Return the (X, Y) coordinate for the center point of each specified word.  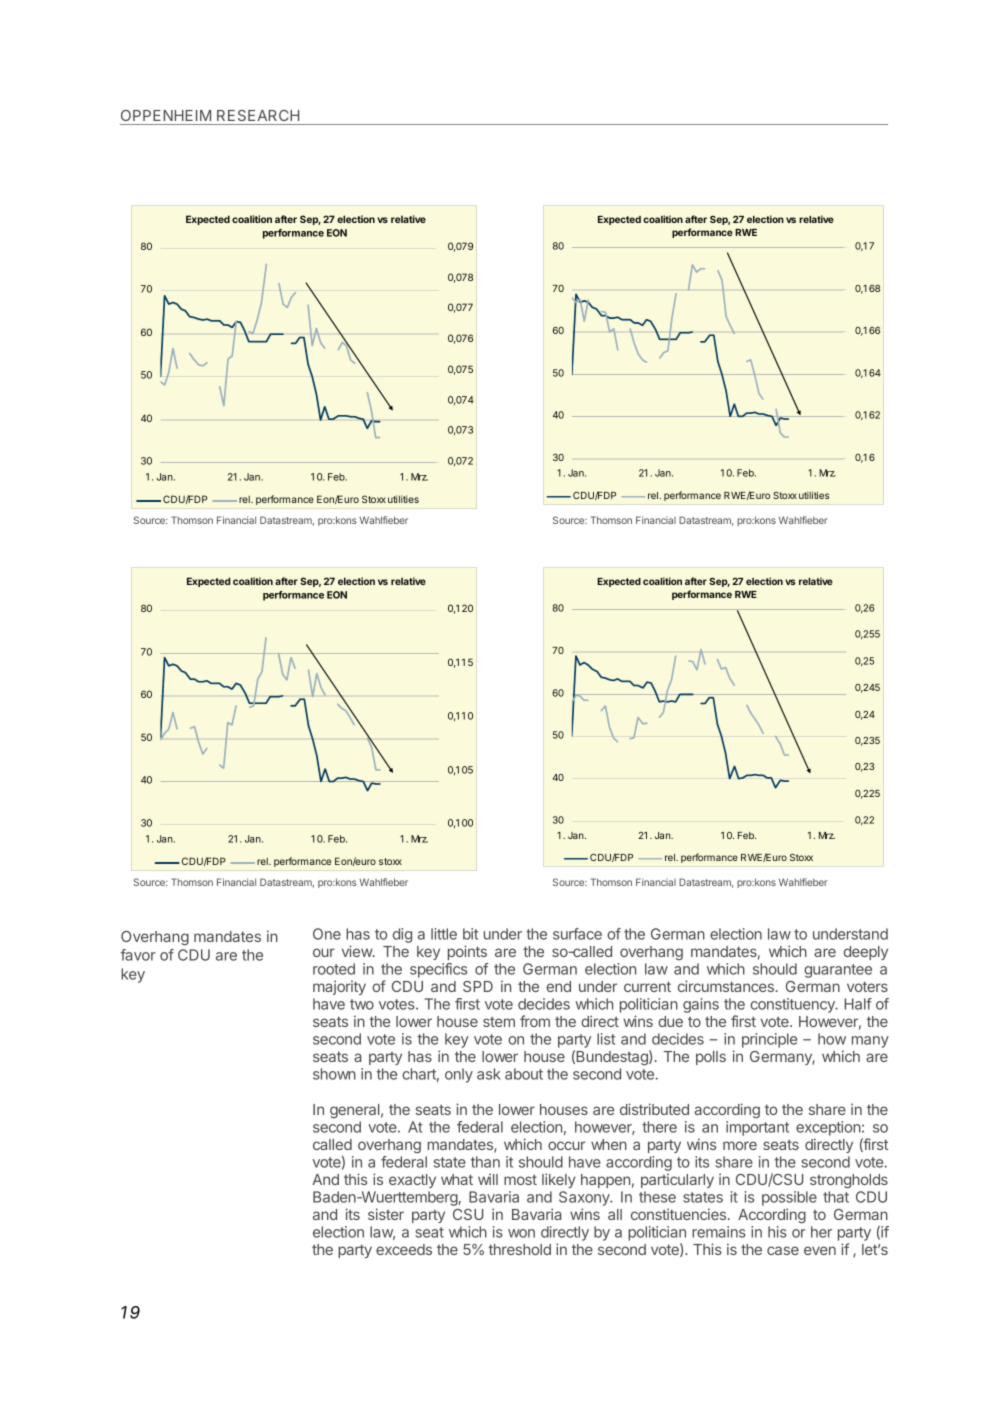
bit (470, 934)
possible (789, 1198)
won (521, 1233)
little (444, 934)
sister (386, 1214)
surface (577, 934)
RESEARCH (258, 115)
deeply (866, 953)
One (327, 934)
